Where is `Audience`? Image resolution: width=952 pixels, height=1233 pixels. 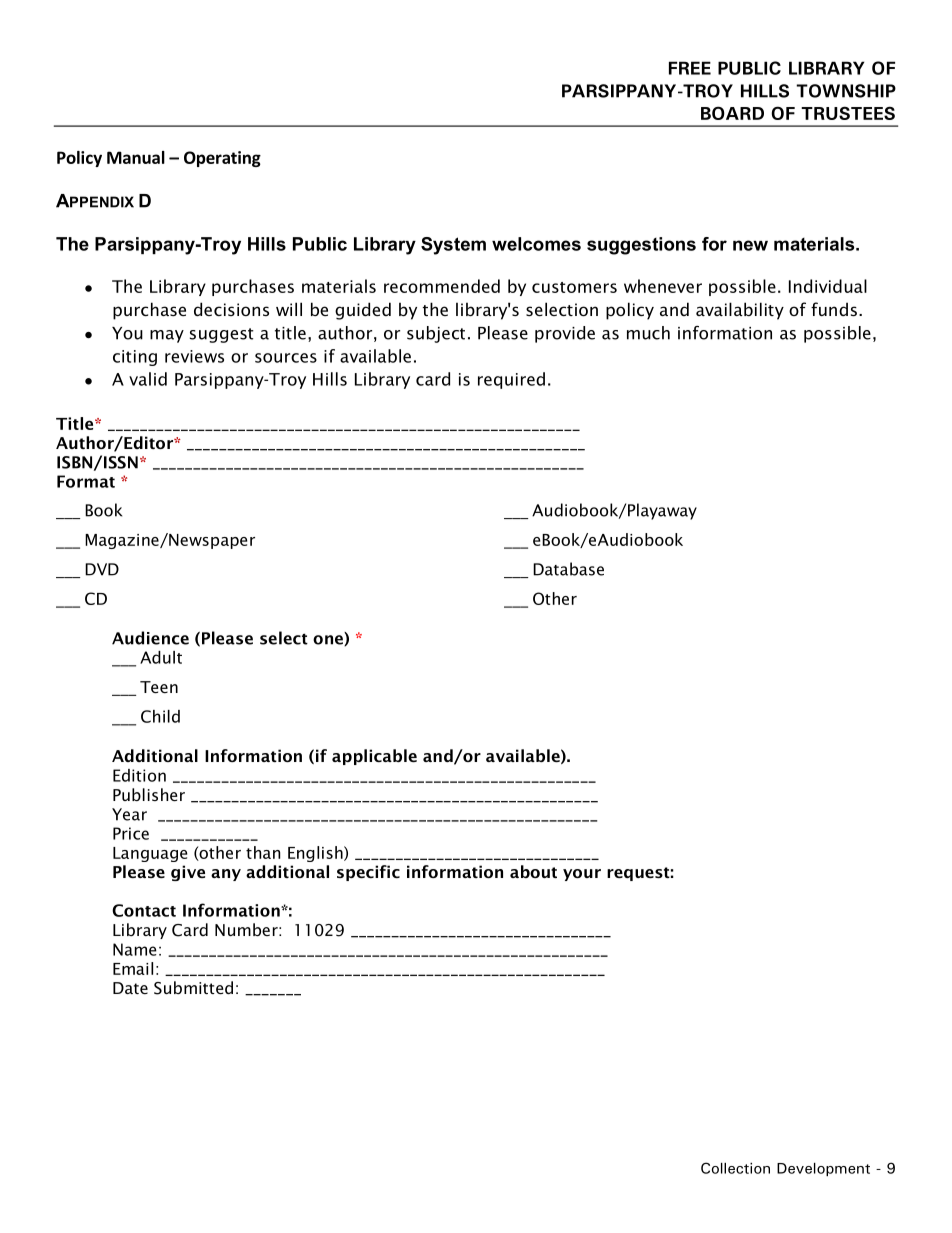 Audience is located at coordinates (150, 638).
